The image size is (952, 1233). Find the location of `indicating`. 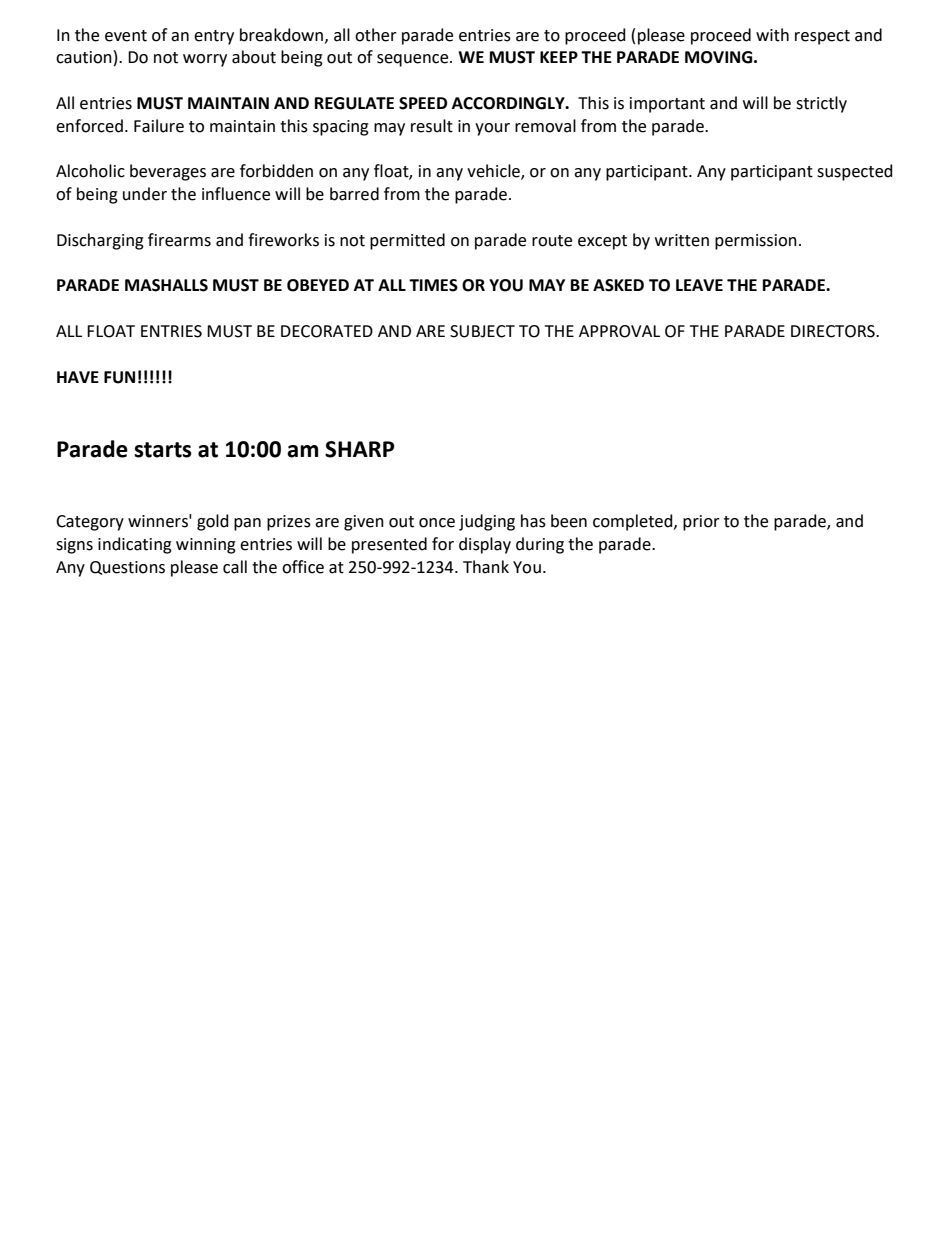

indicating is located at coordinates (135, 545).
